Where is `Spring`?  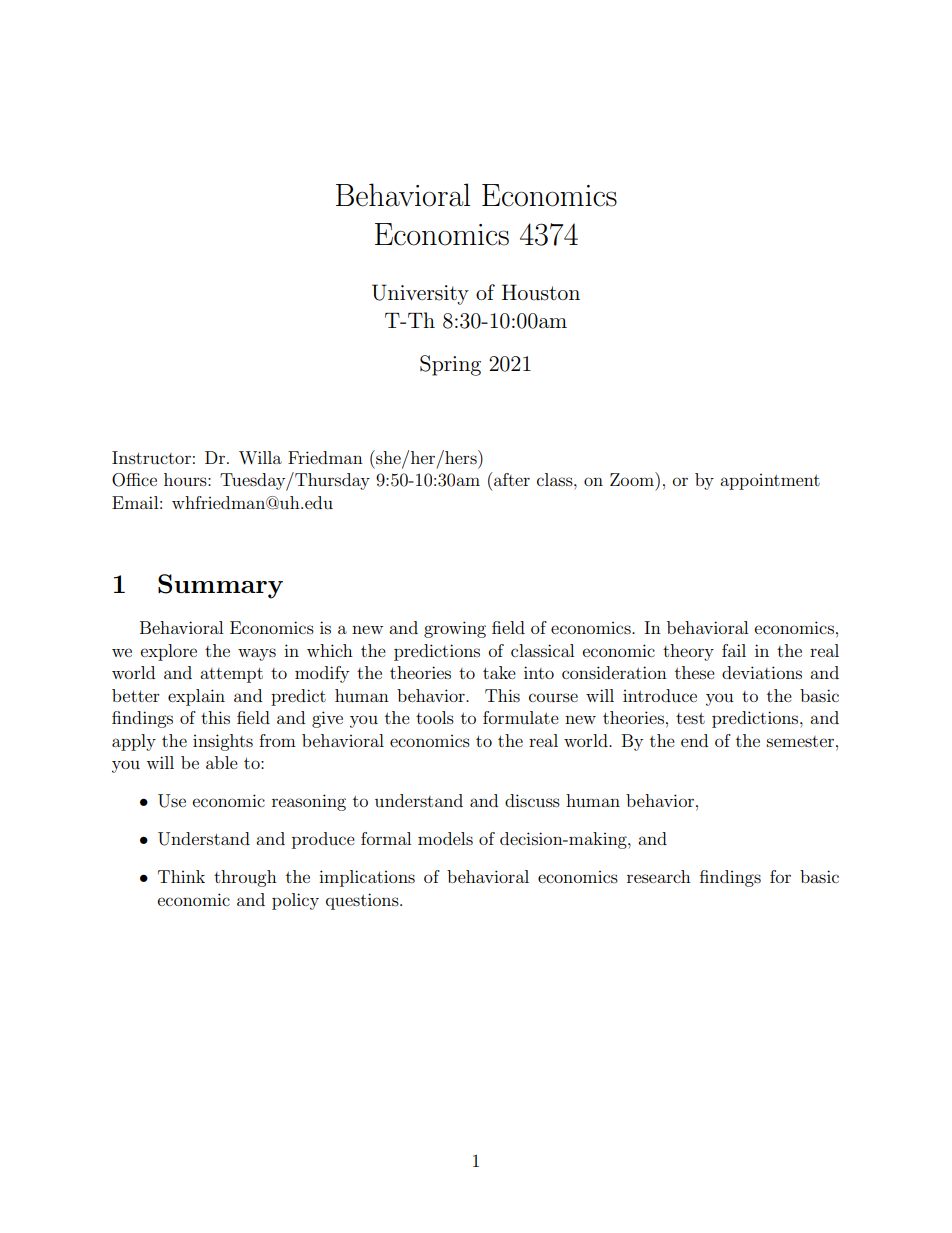 Spring is located at coordinates (450, 365).
